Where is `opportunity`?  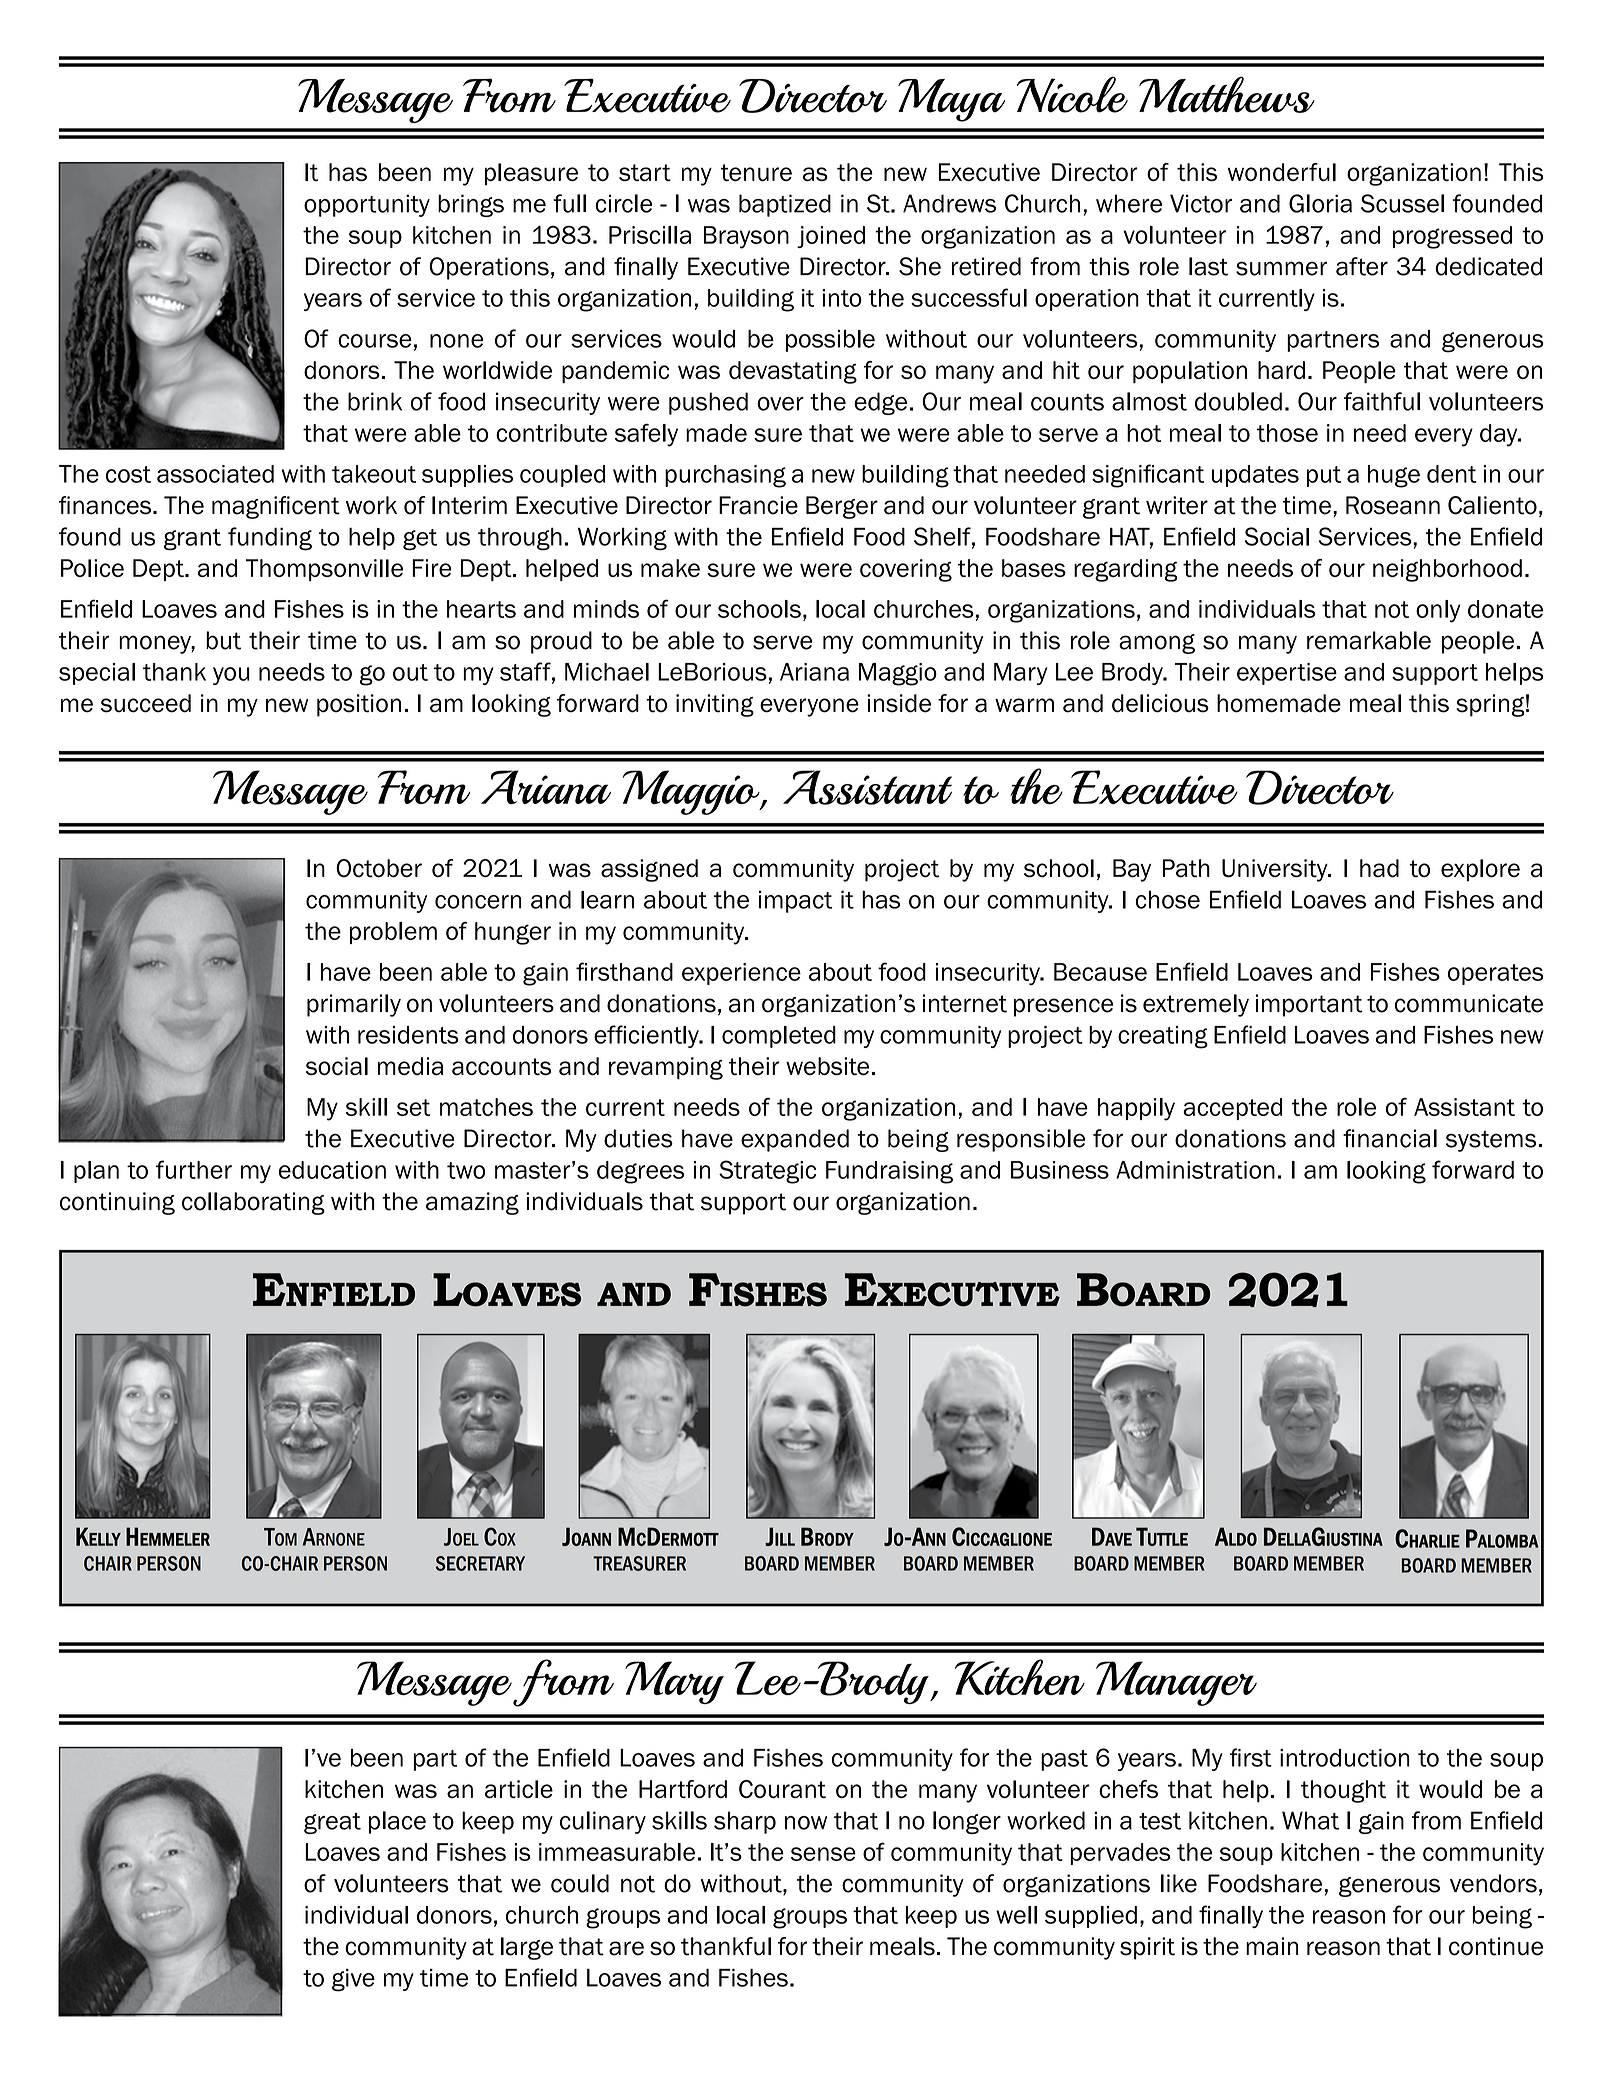 opportunity is located at coordinates (367, 205).
